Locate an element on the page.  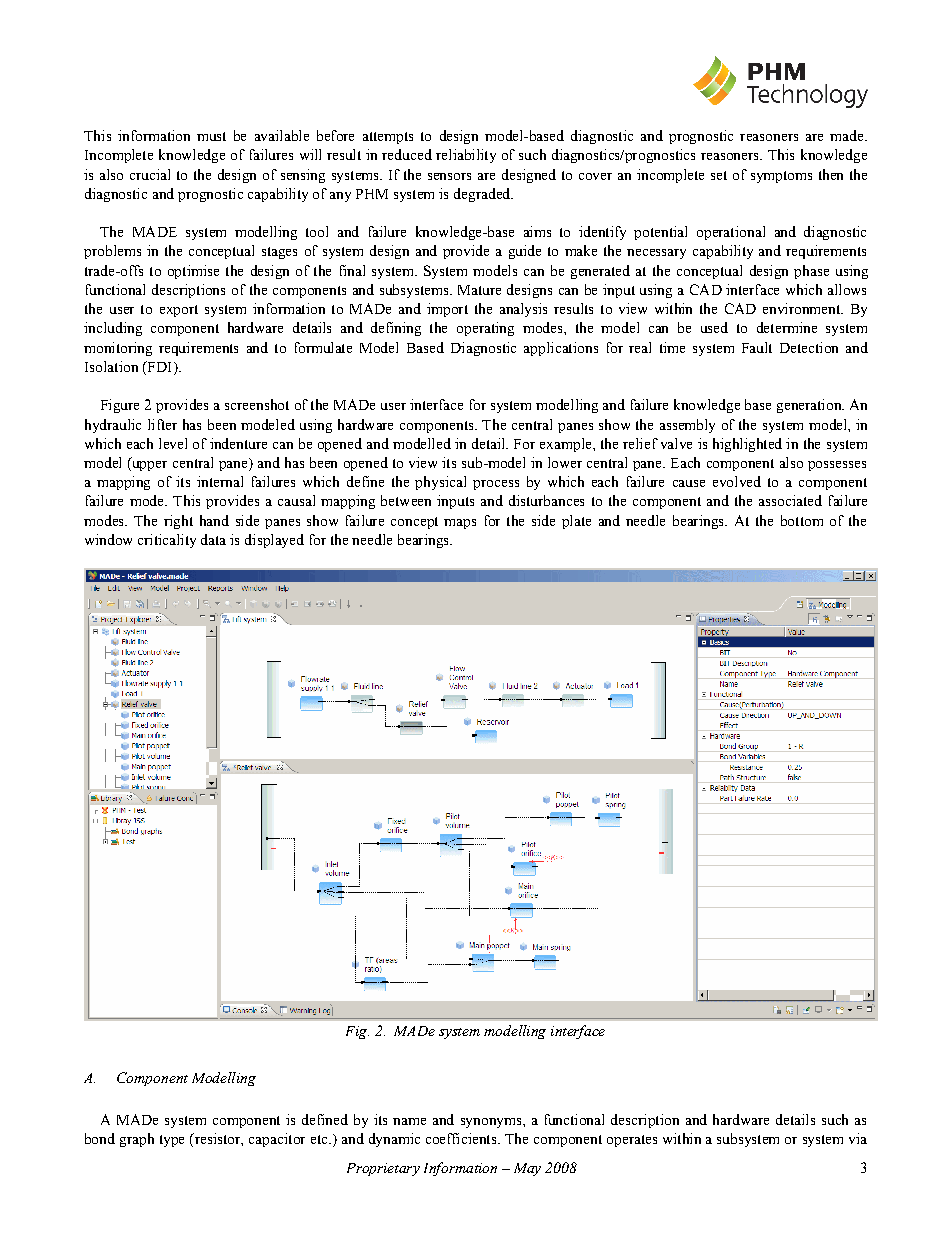
symptoms is located at coordinates (781, 177).
